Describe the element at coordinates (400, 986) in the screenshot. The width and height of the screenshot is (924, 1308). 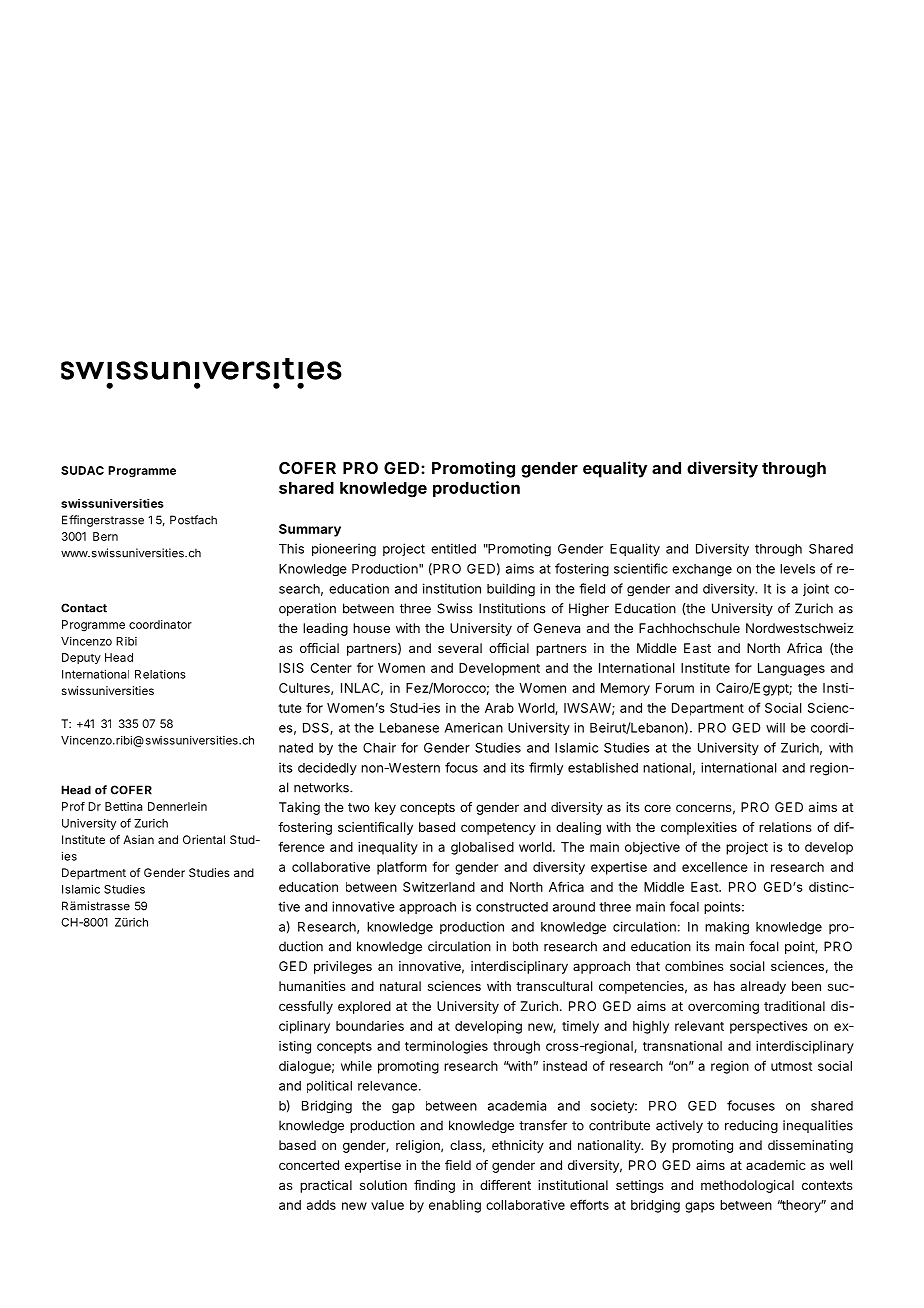
I see `natural` at that location.
